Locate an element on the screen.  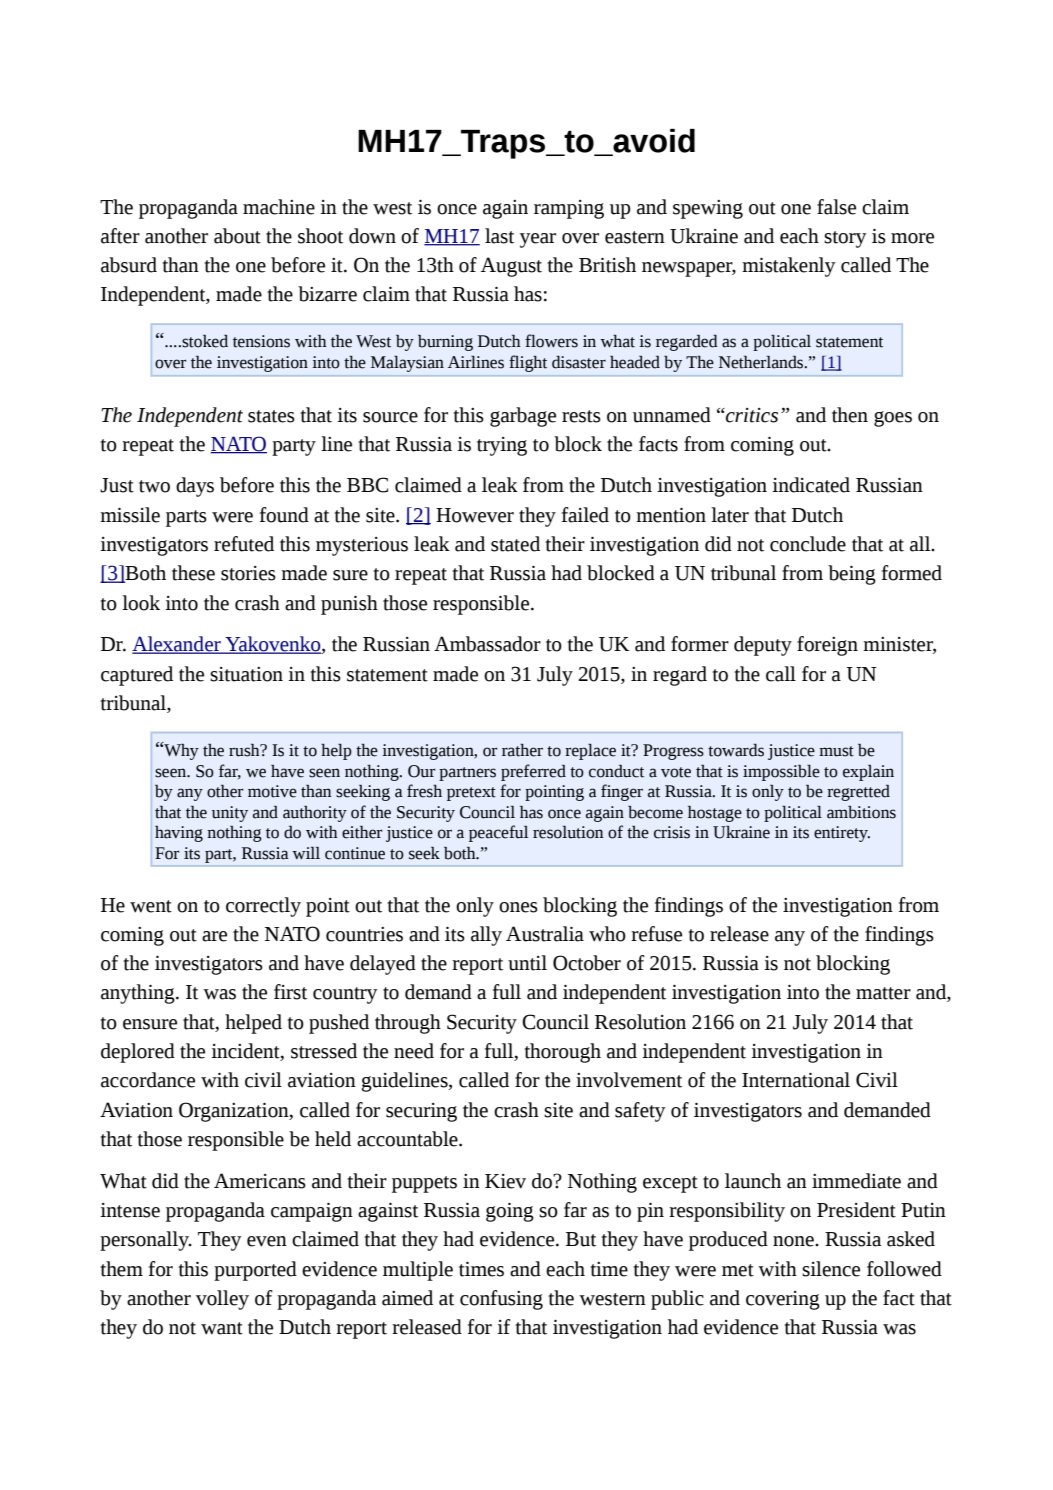
confusing is located at coordinates (501, 1300).
